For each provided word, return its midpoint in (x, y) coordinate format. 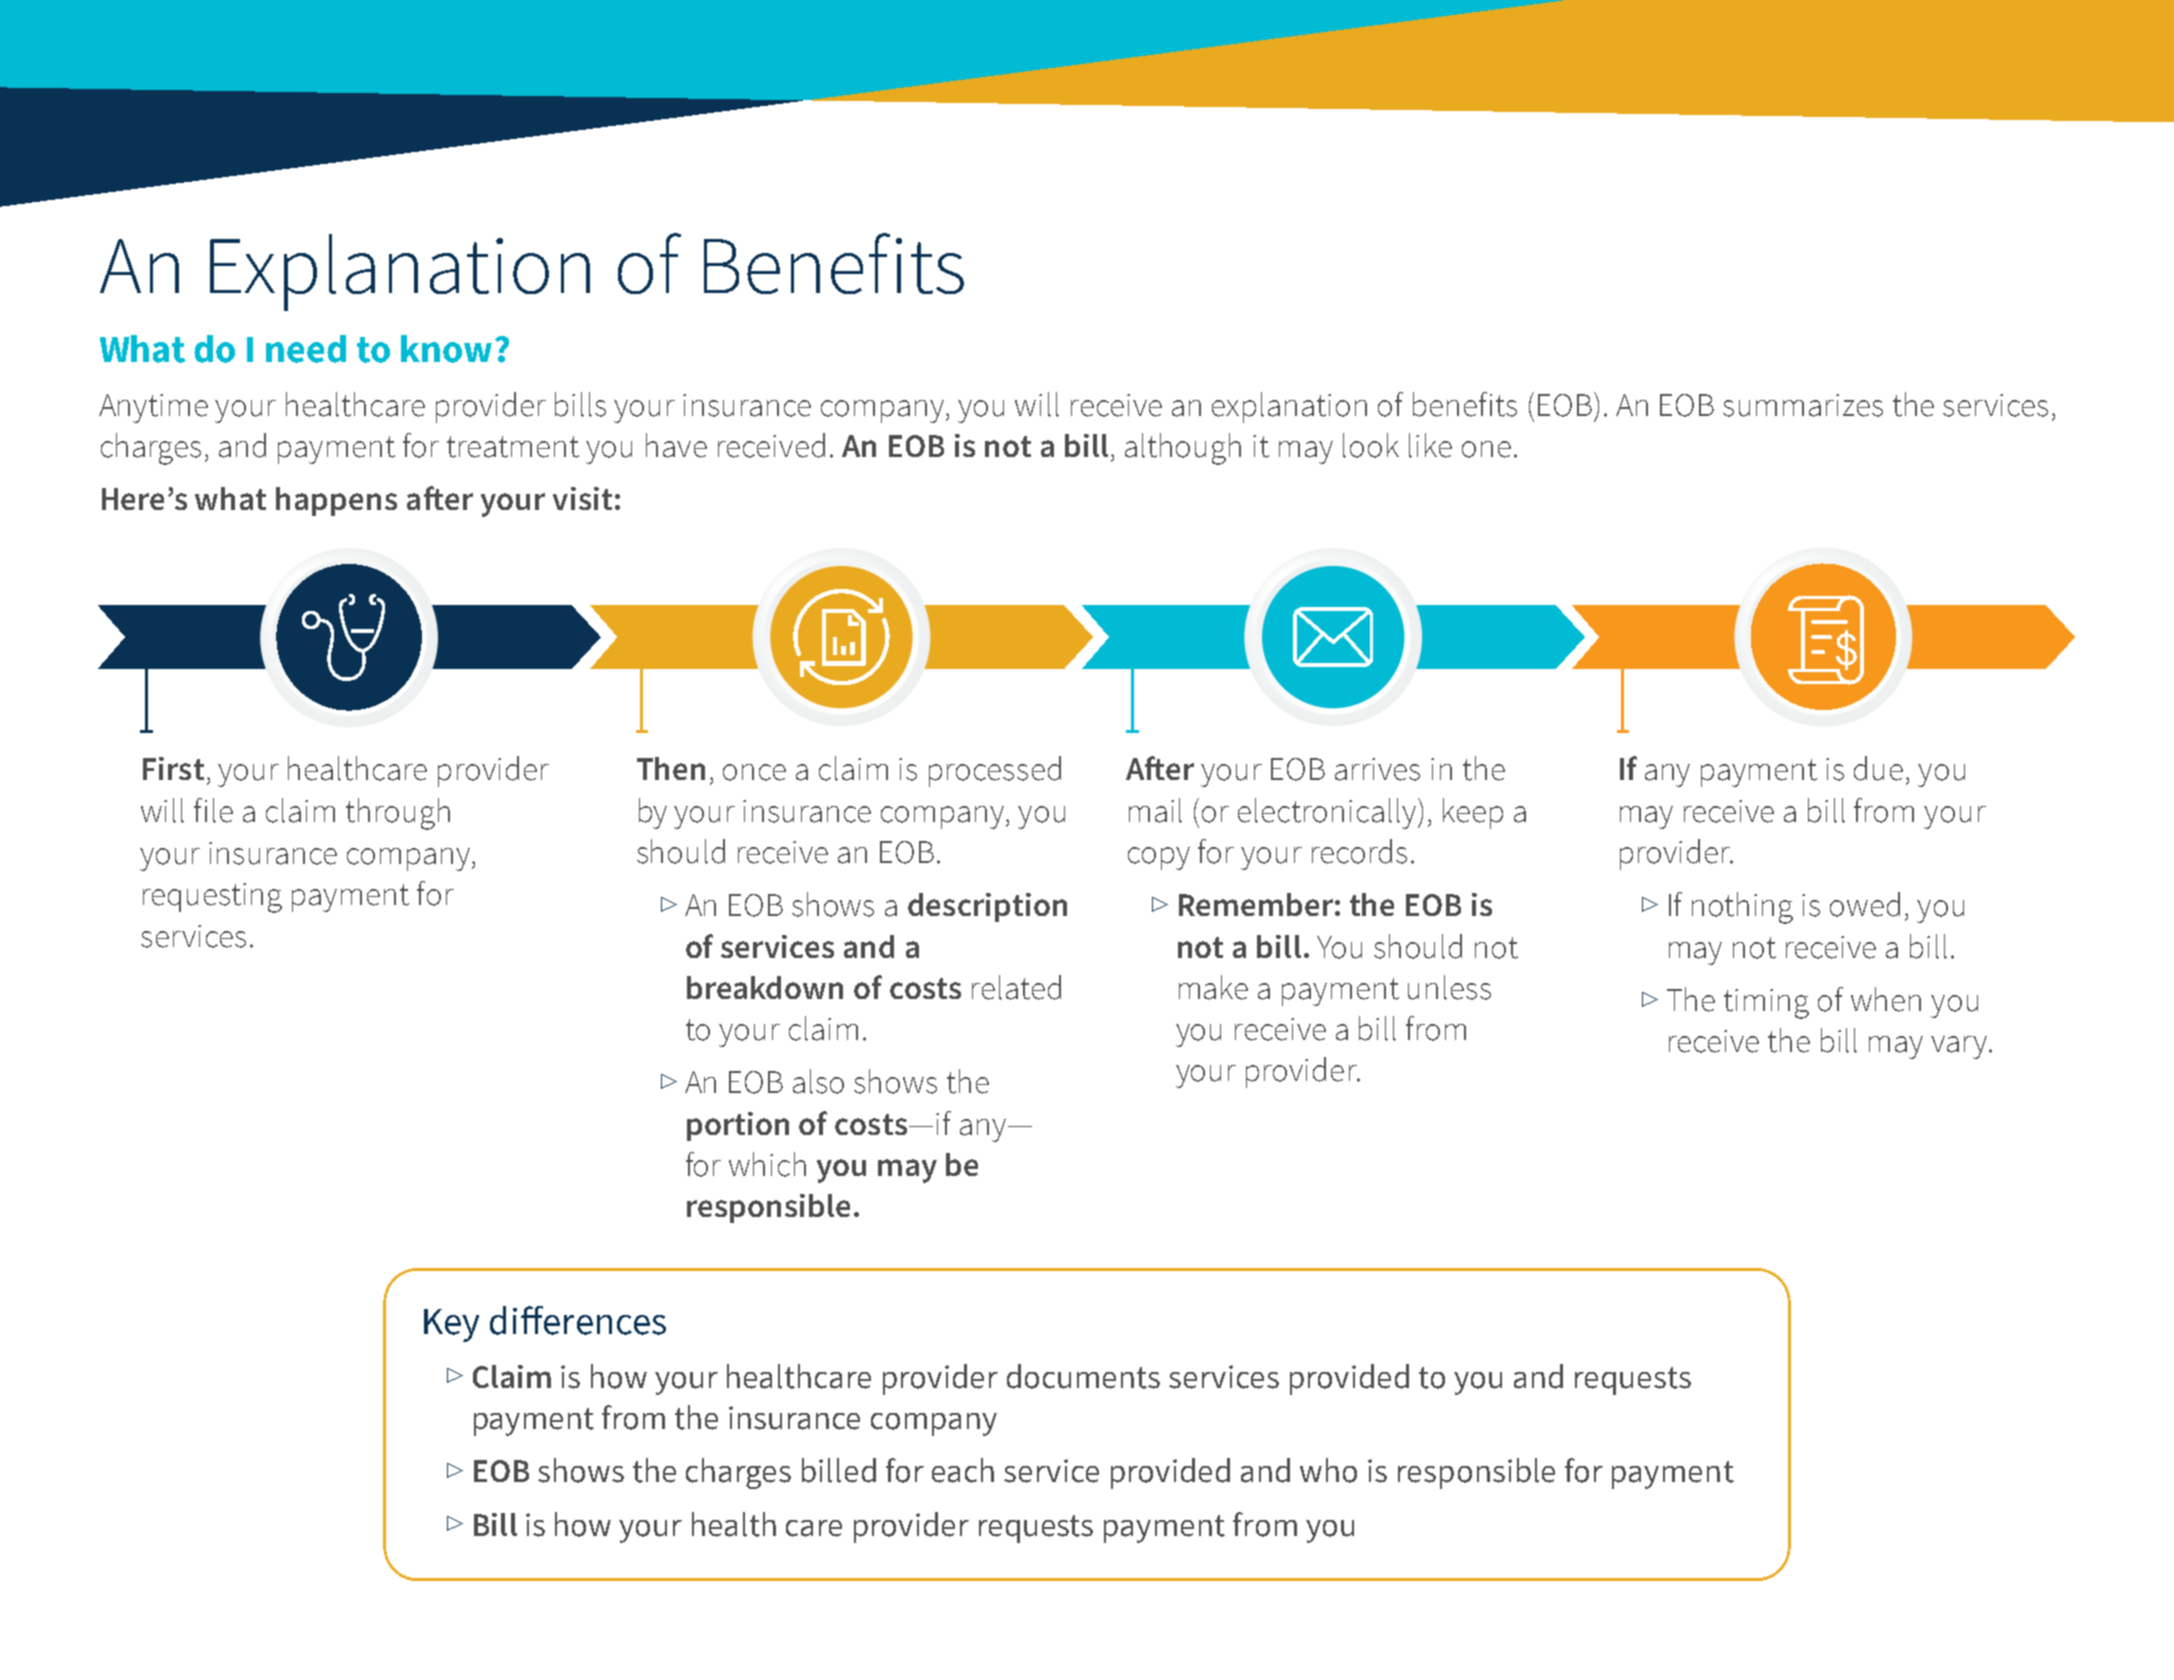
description (987, 907)
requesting (212, 898)
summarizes (1803, 405)
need (306, 349)
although (1183, 449)
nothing (1742, 908)
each (963, 1470)
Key (451, 1325)
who (1328, 1470)
